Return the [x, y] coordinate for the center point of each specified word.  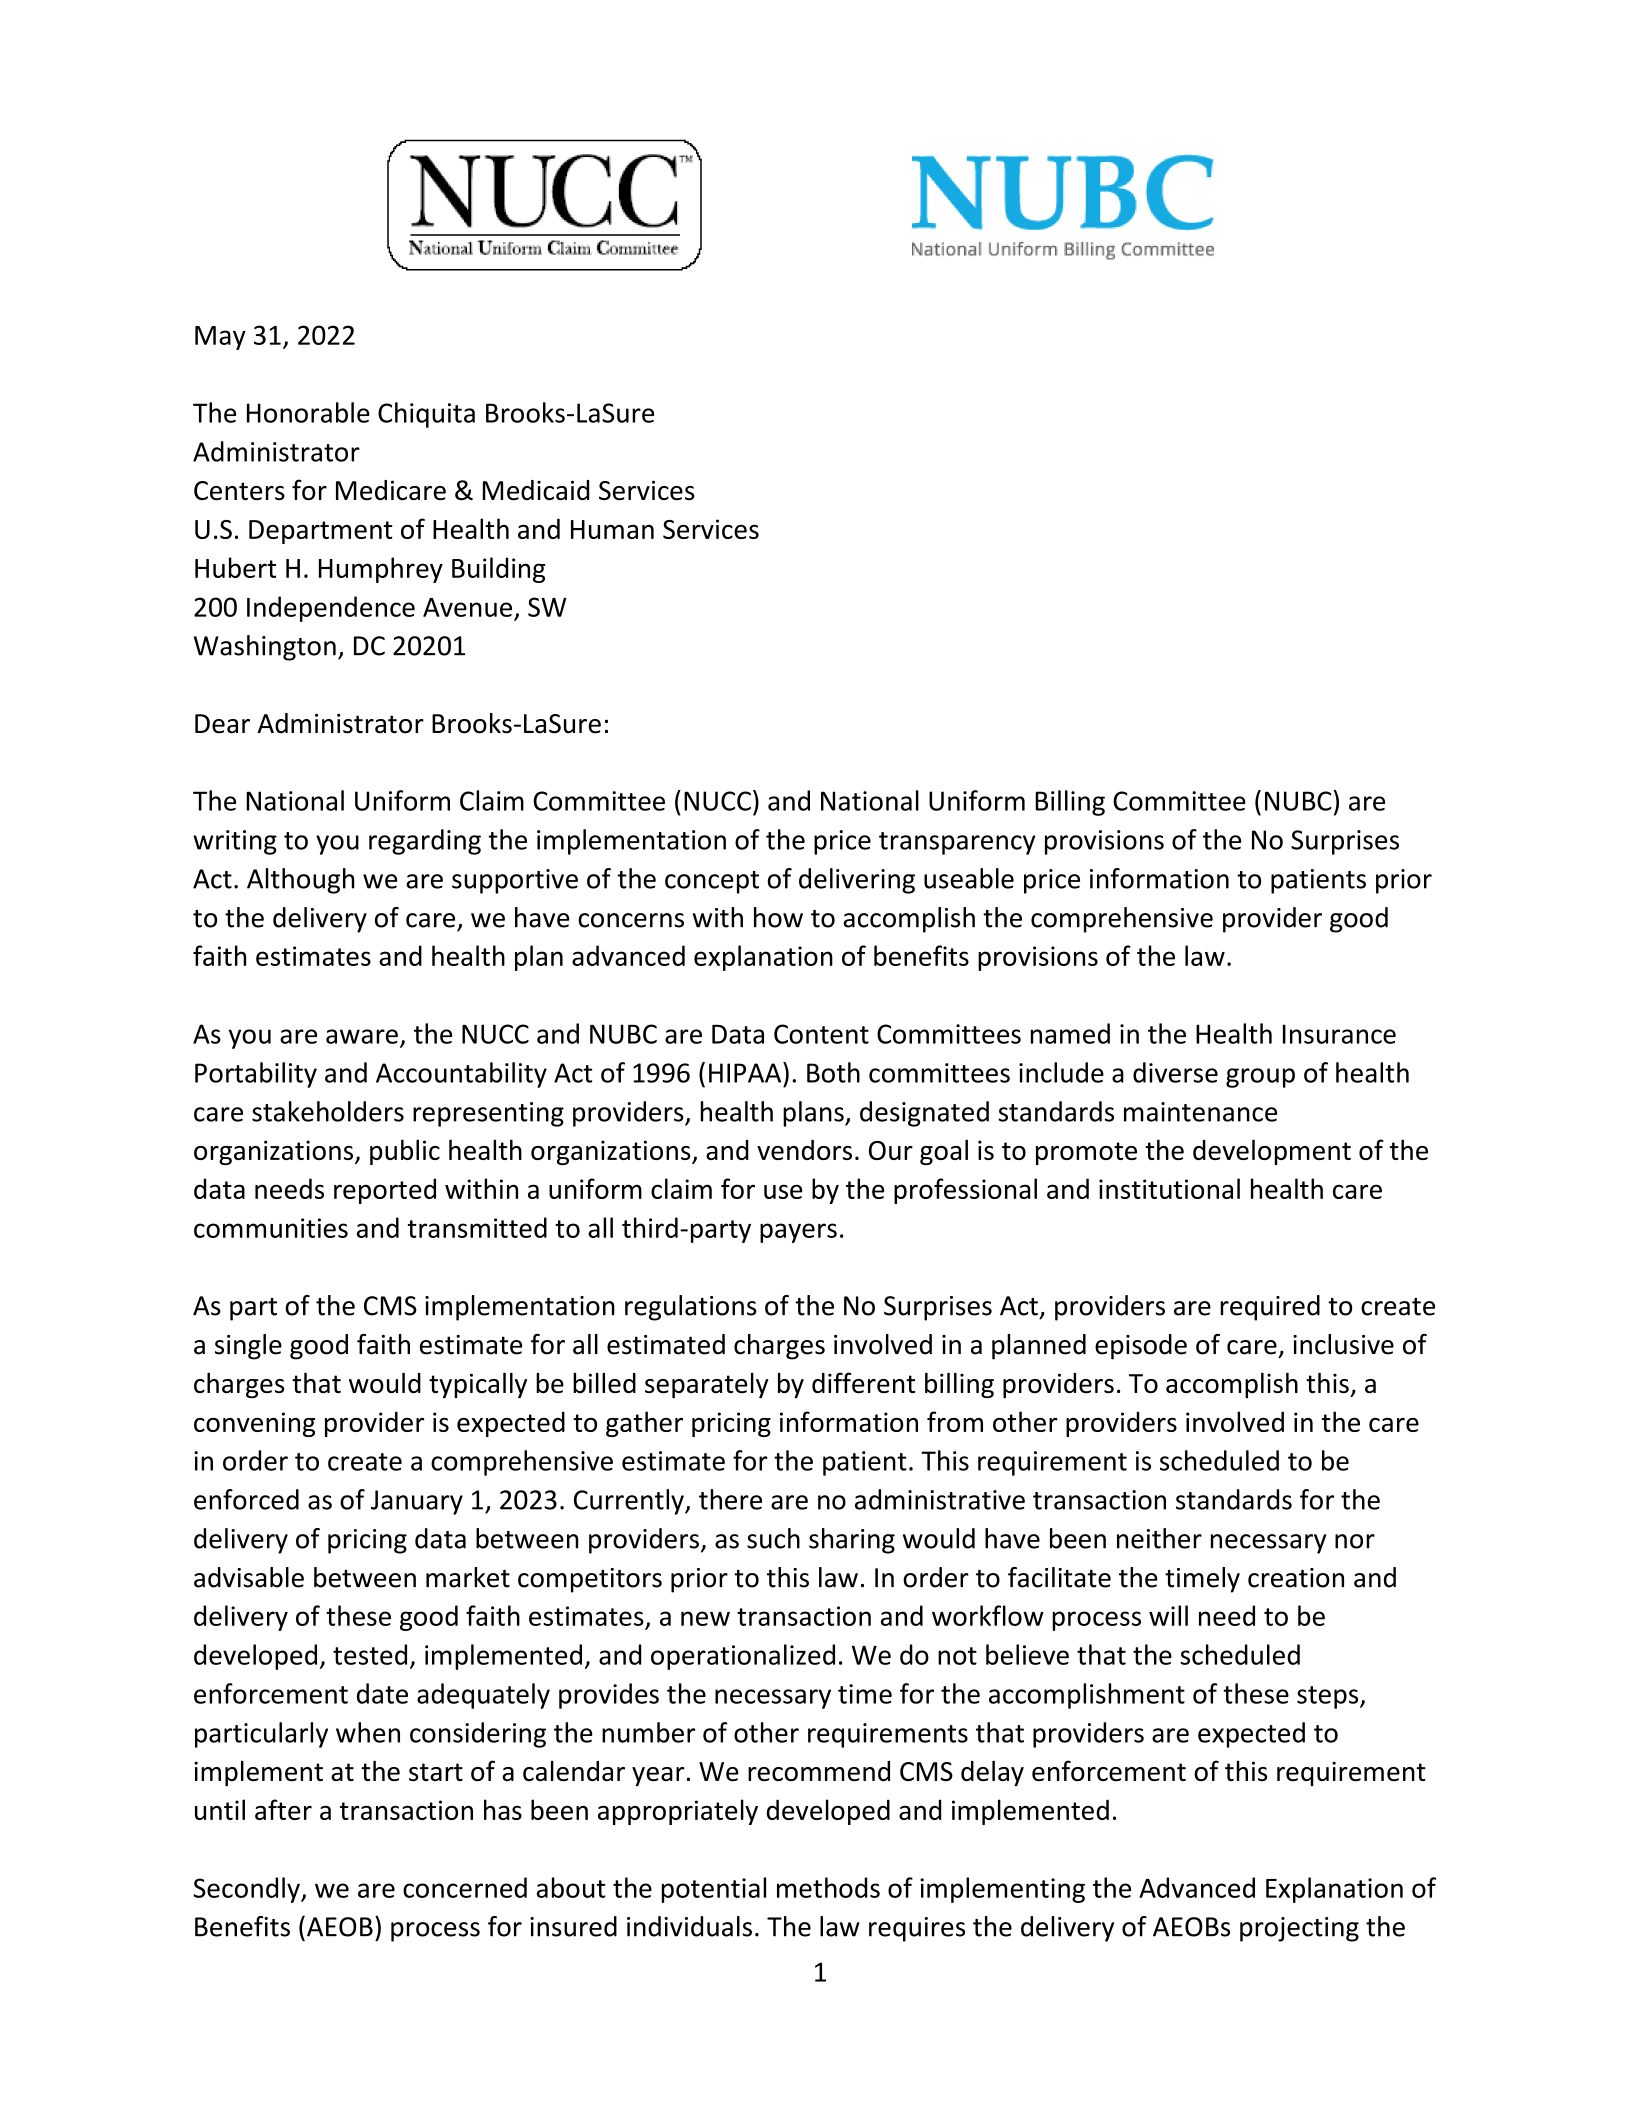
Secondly [247, 1890]
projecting [1299, 1929]
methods [828, 1887]
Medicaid [536, 490]
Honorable [308, 412]
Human [612, 529]
